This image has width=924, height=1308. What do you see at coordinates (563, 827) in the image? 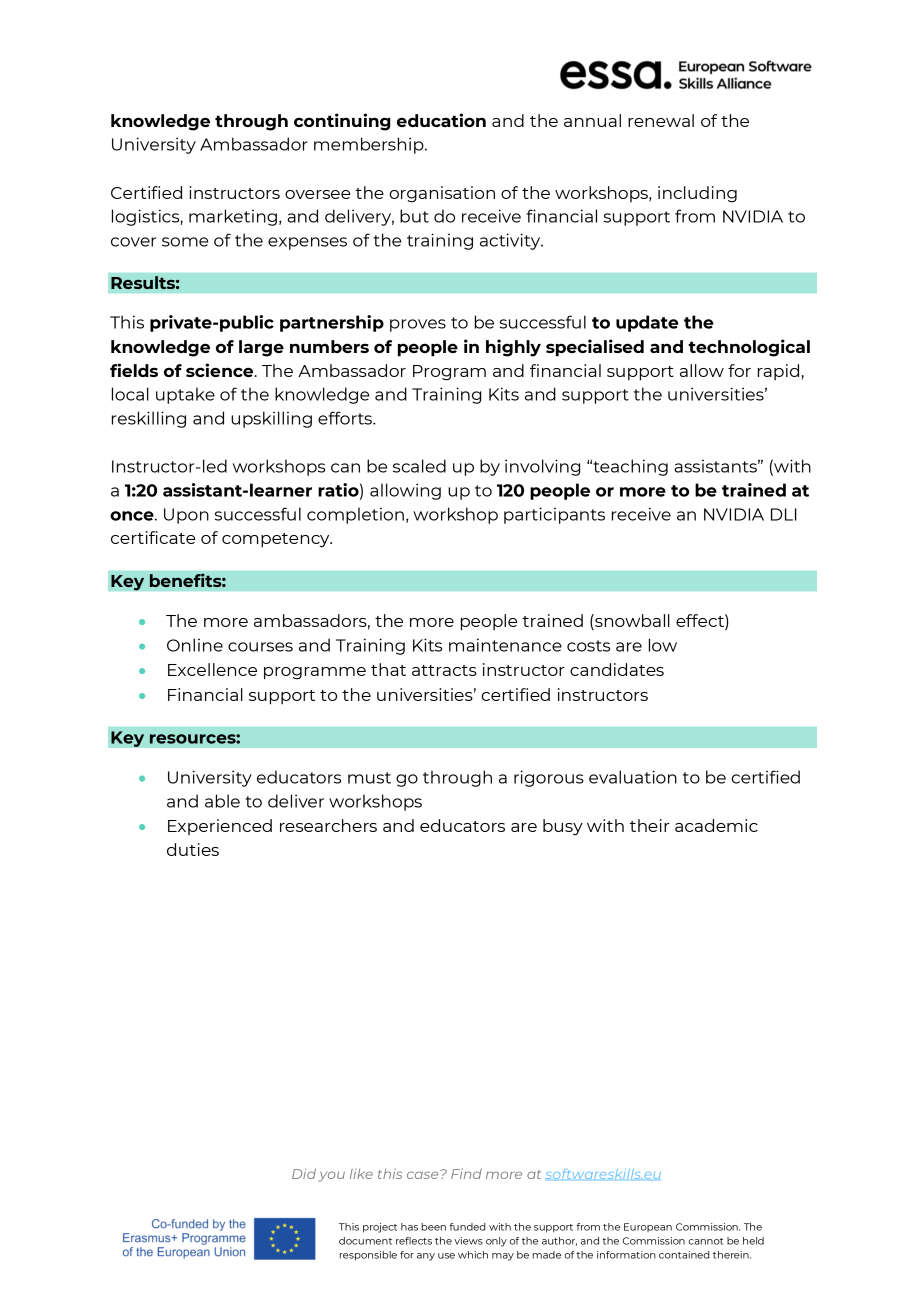
I see `busy` at bounding box center [563, 827].
